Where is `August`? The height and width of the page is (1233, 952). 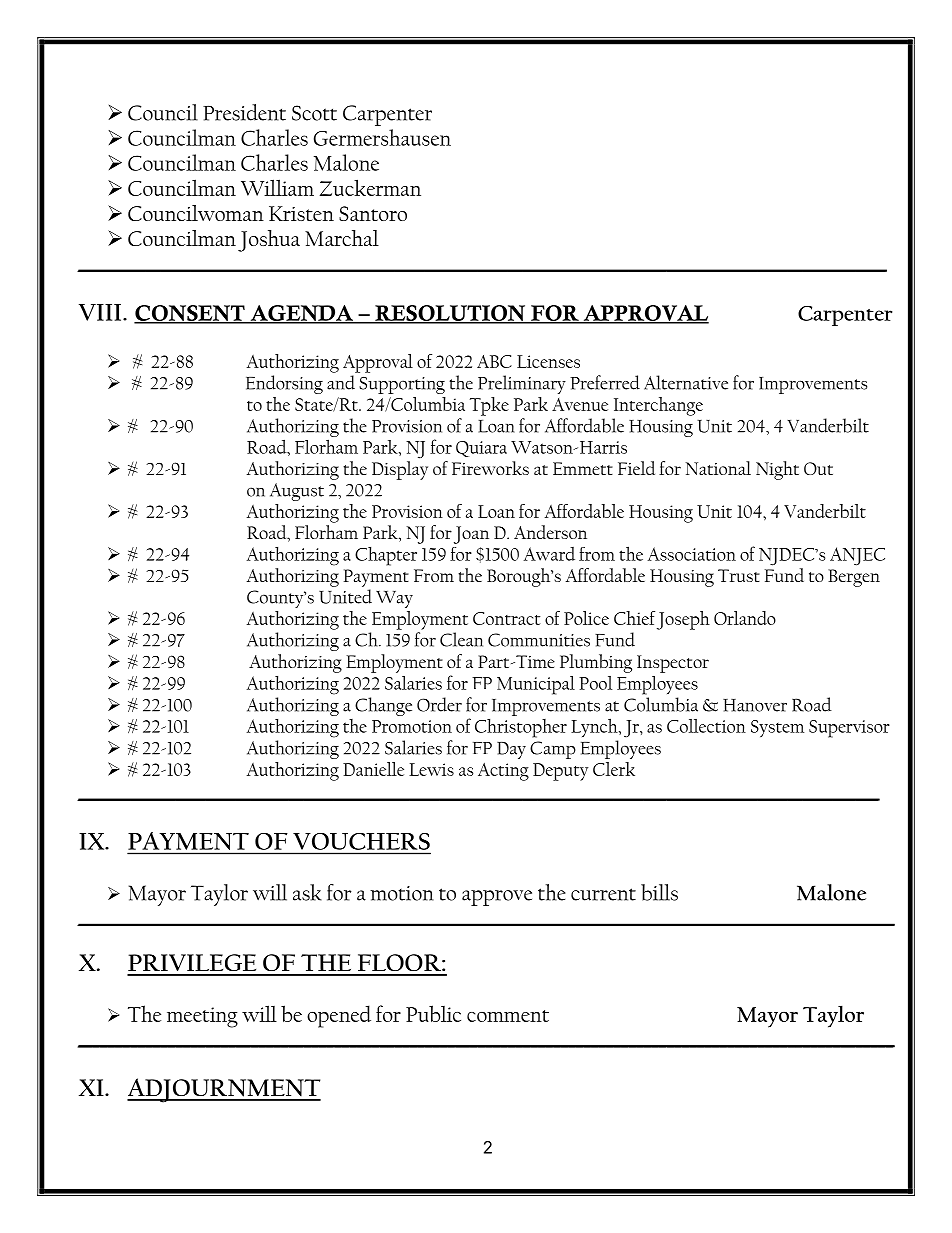 August is located at coordinates (297, 492).
